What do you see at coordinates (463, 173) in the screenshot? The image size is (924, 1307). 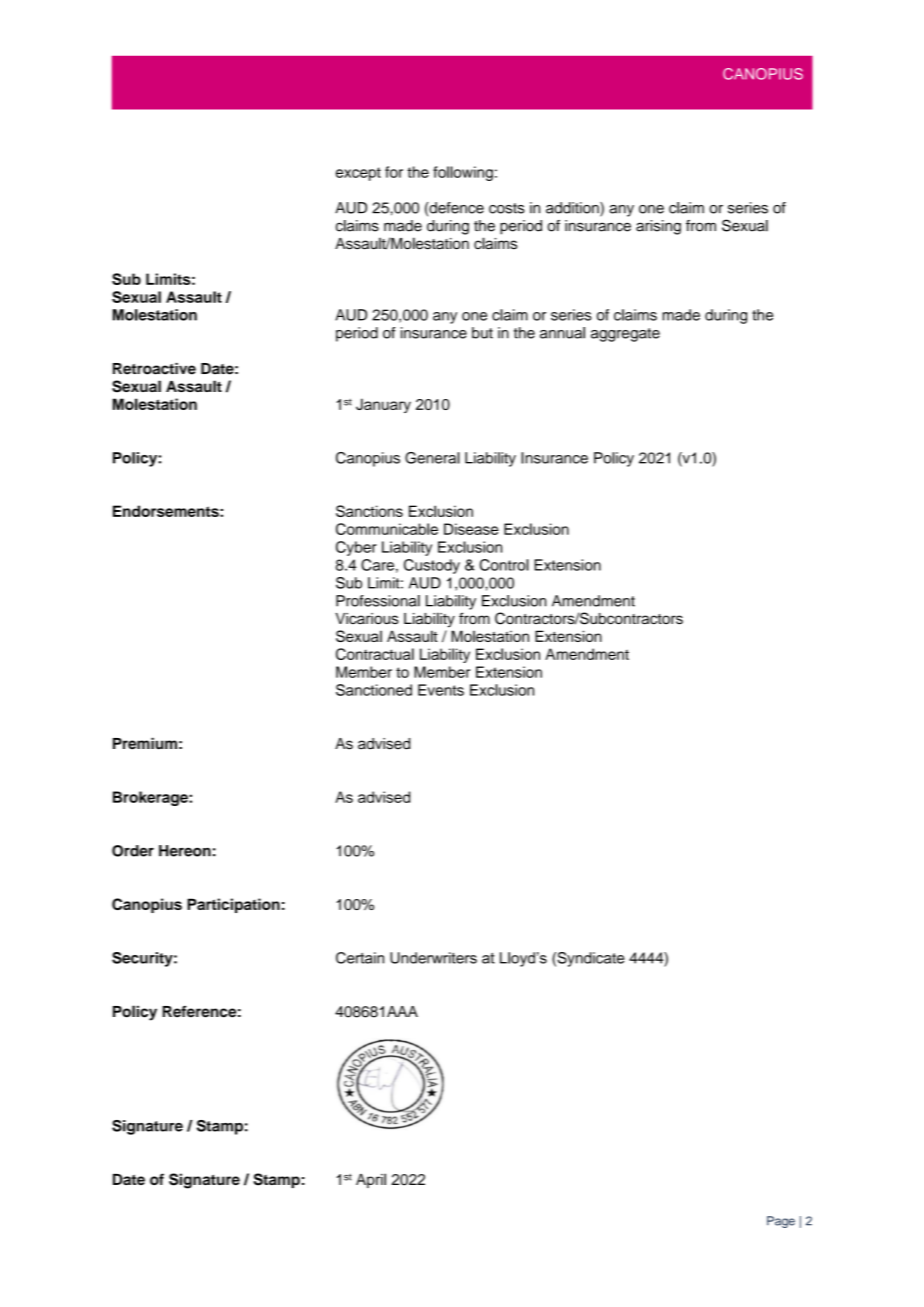 I see `following` at bounding box center [463, 173].
